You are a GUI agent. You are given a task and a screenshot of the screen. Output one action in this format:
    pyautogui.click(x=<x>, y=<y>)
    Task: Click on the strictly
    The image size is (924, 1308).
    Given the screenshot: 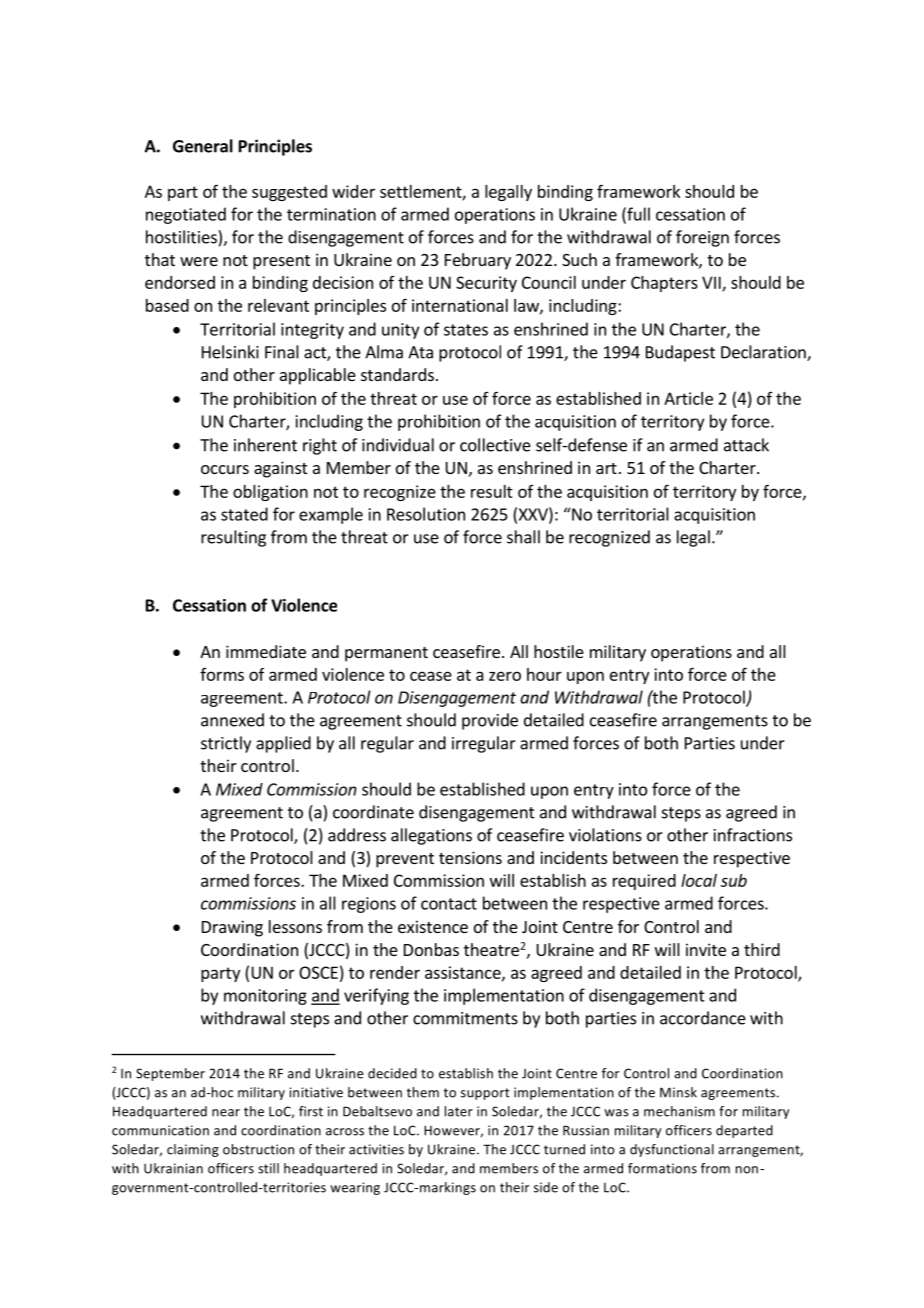 What is the action you would take?
    pyautogui.click(x=226, y=744)
